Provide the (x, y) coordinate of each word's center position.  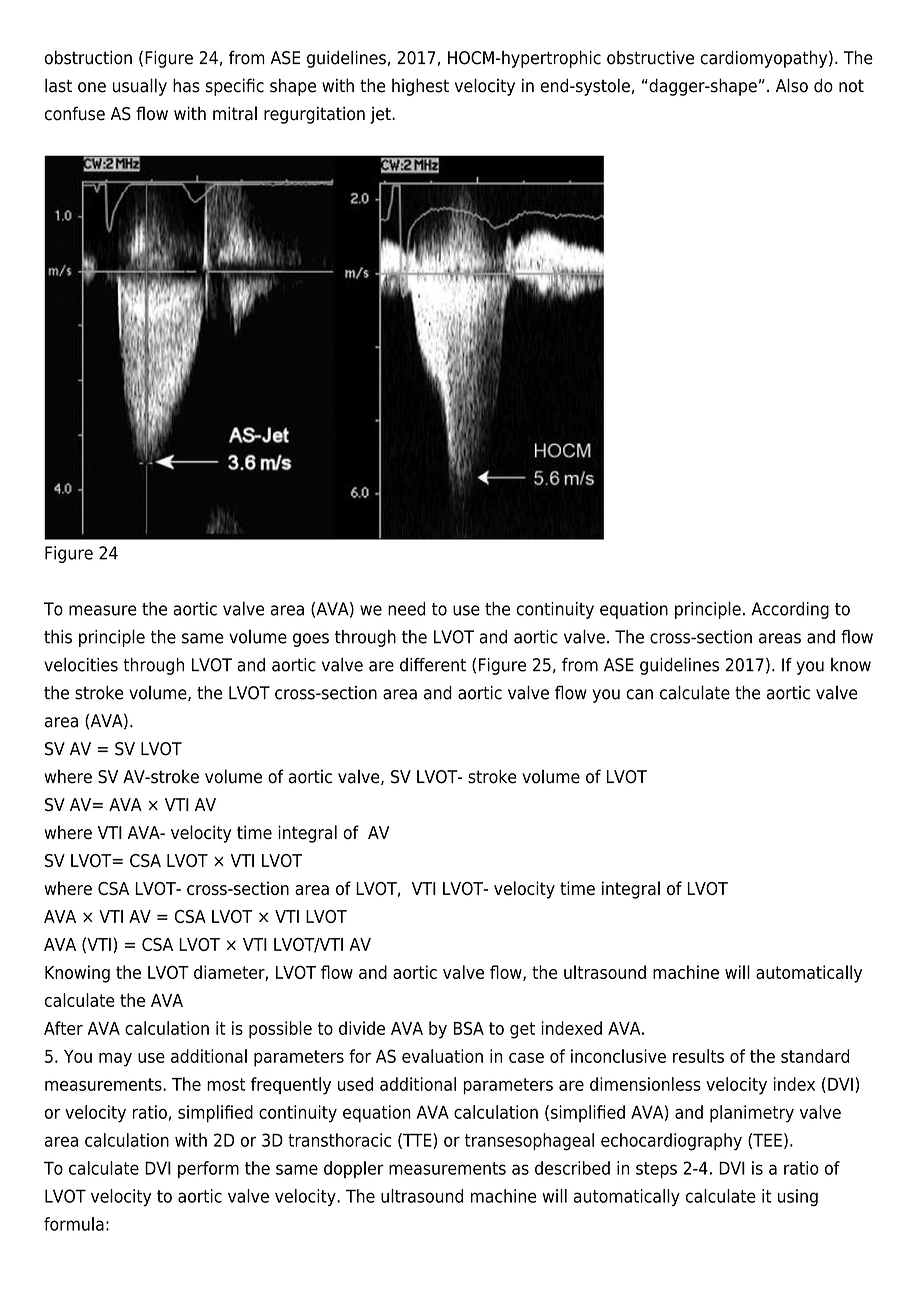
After (63, 1028)
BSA (469, 1028)
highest (420, 87)
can (639, 694)
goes (311, 640)
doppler (354, 1169)
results (698, 1056)
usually (140, 87)
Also (792, 85)
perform (208, 1169)
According (790, 610)
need (406, 609)
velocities (81, 664)
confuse (75, 113)
